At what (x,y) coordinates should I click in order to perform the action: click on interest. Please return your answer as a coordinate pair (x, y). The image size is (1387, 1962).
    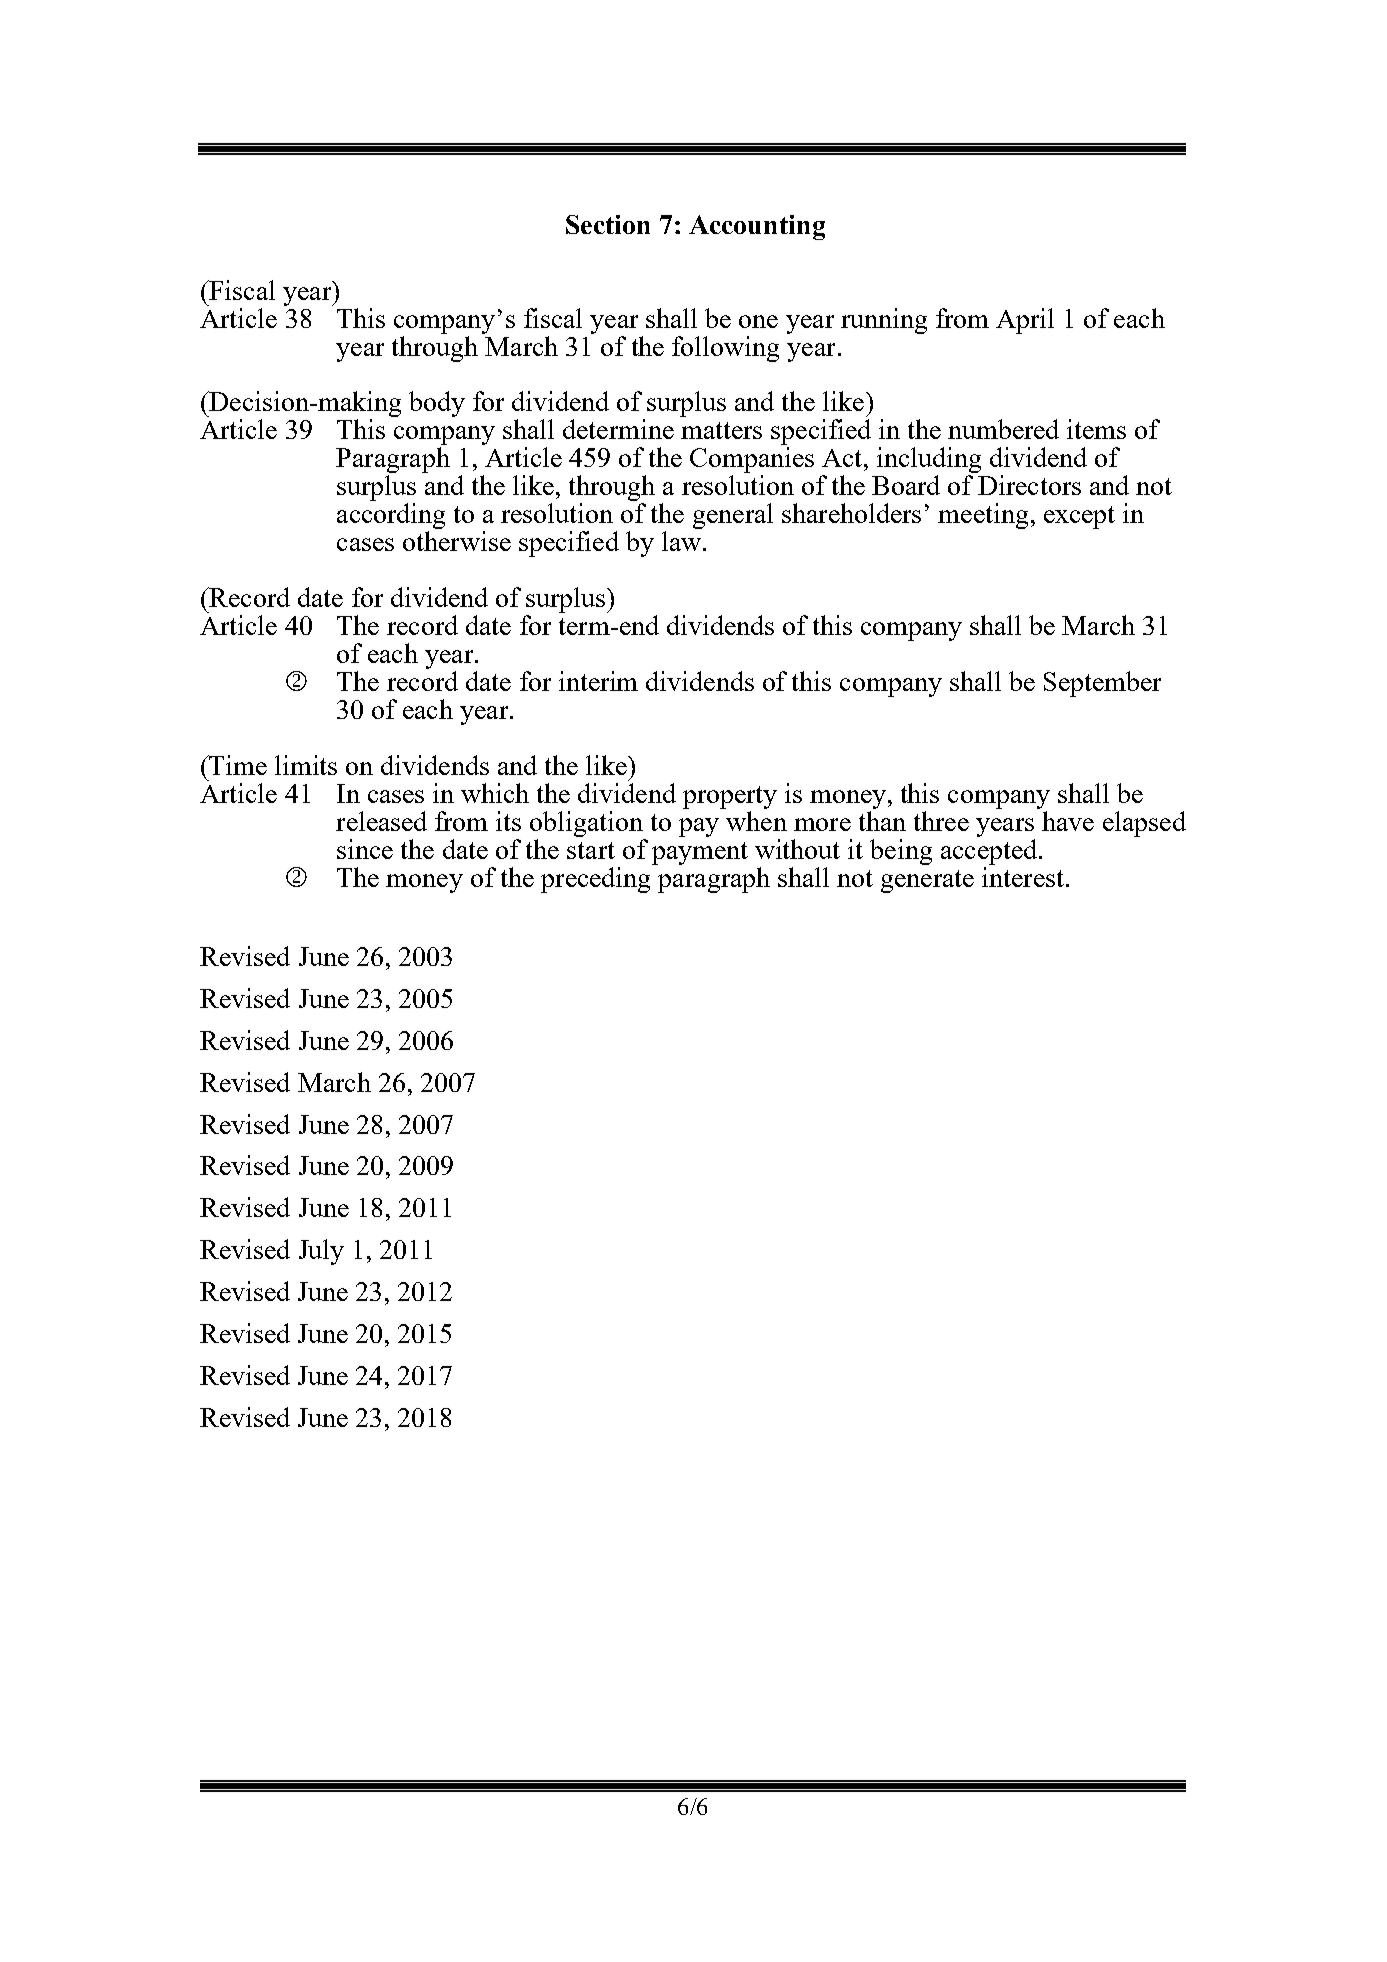
    Looking at the image, I should click on (1023, 877).
